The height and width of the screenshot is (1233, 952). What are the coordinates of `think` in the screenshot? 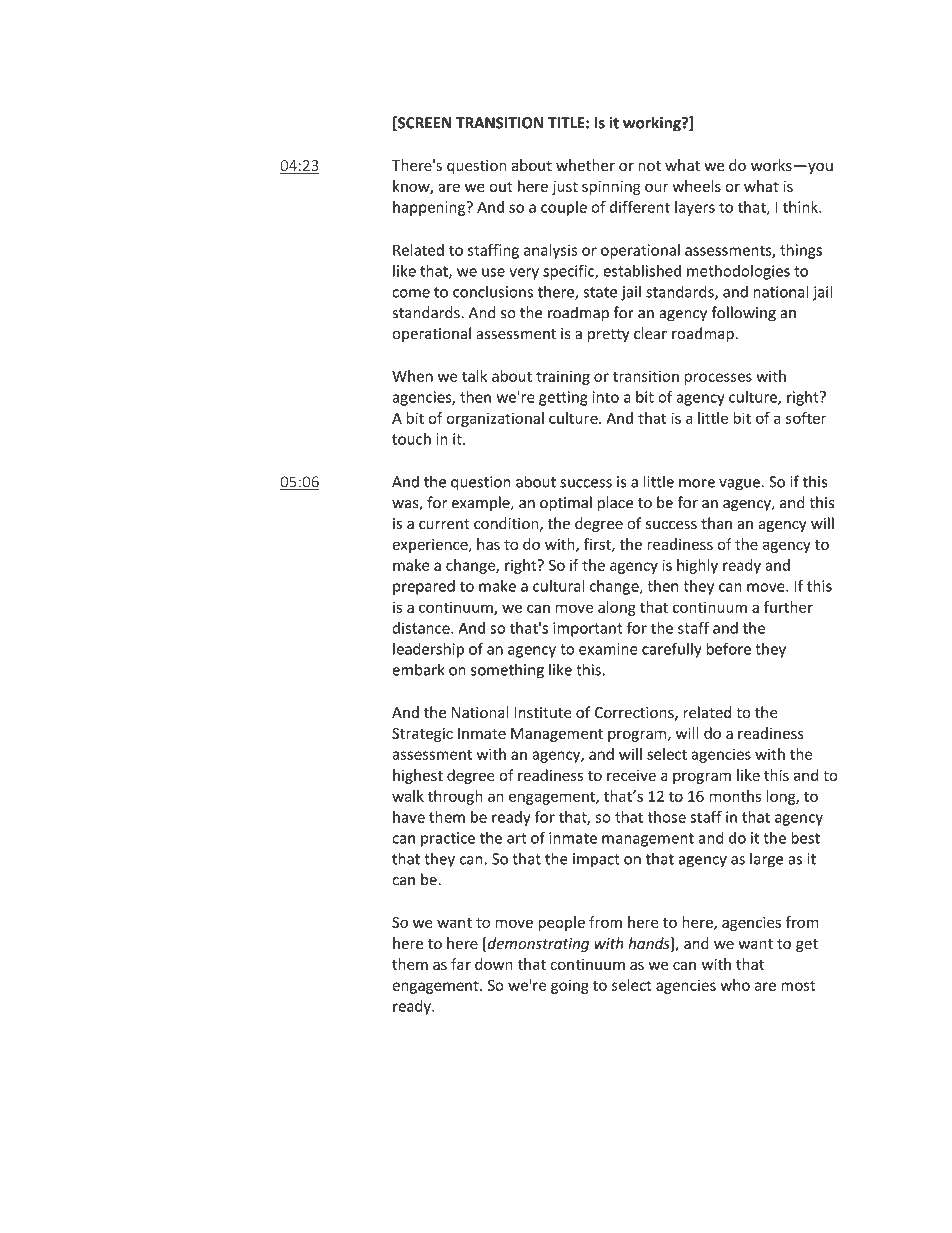 It's located at (801, 207).
